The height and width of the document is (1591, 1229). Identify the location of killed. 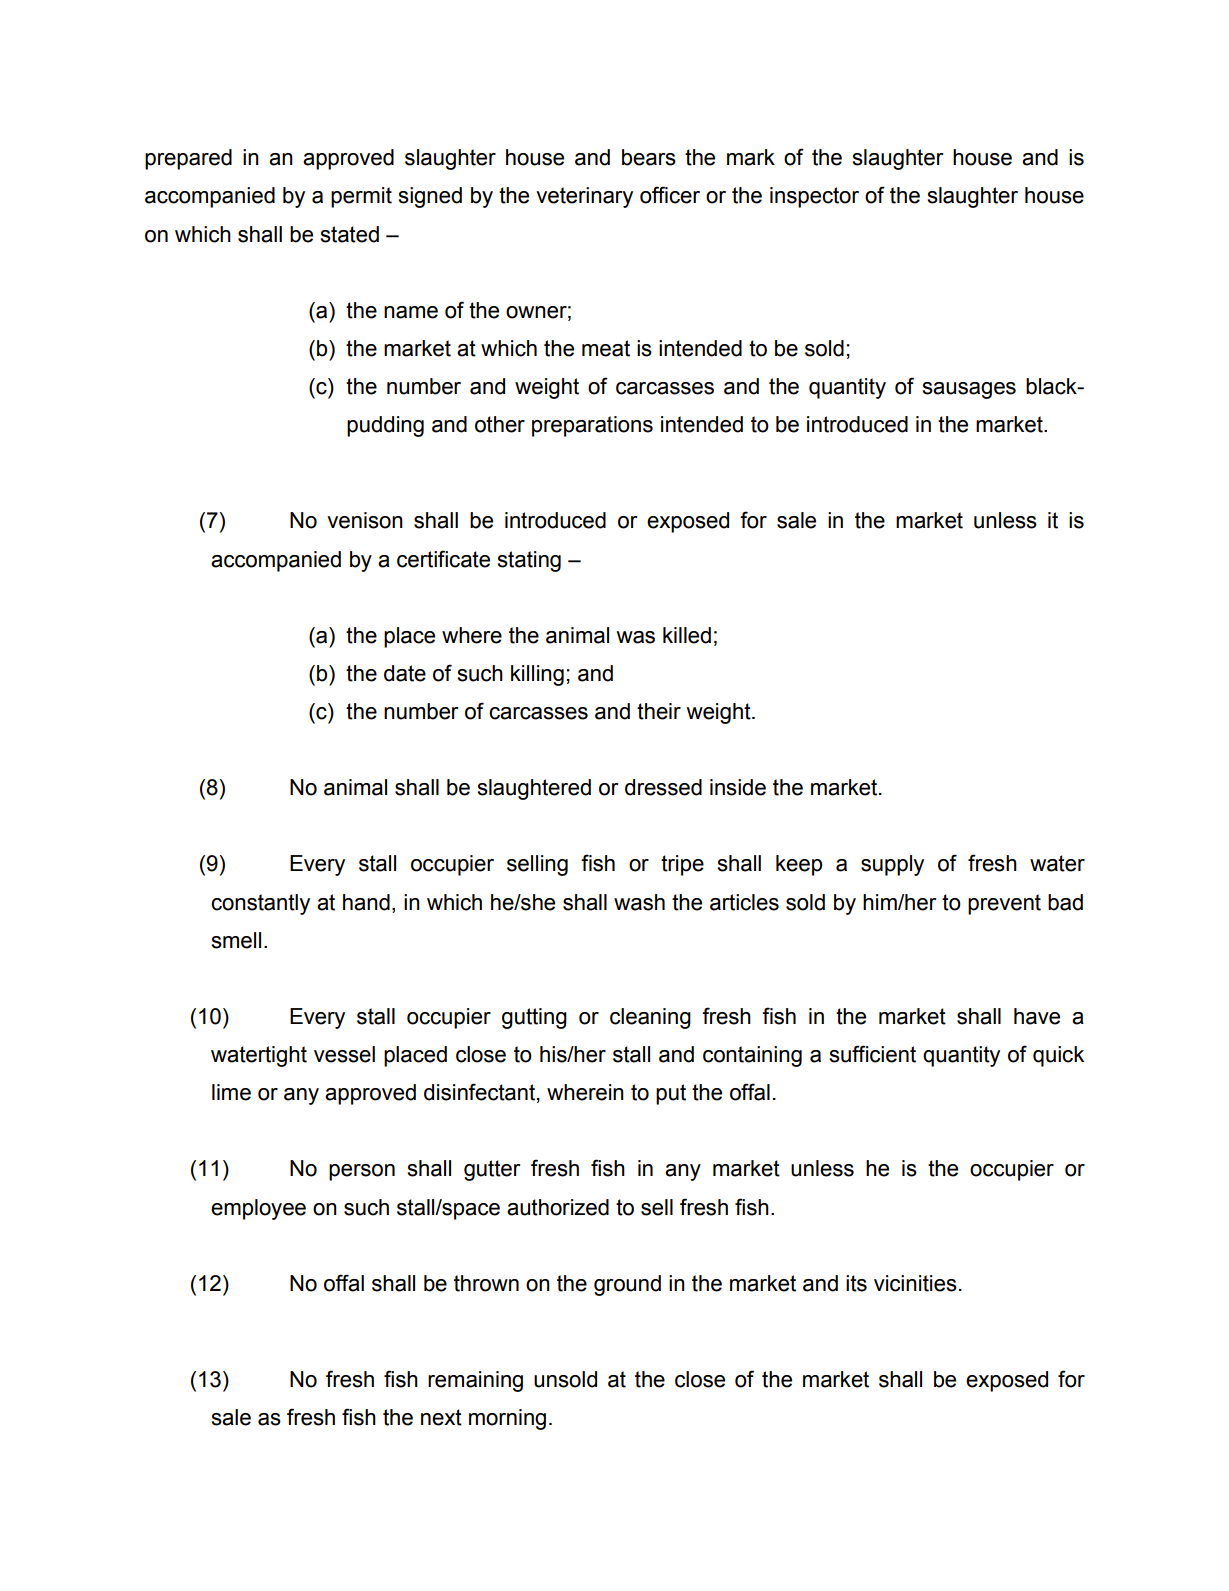
(687, 635).
